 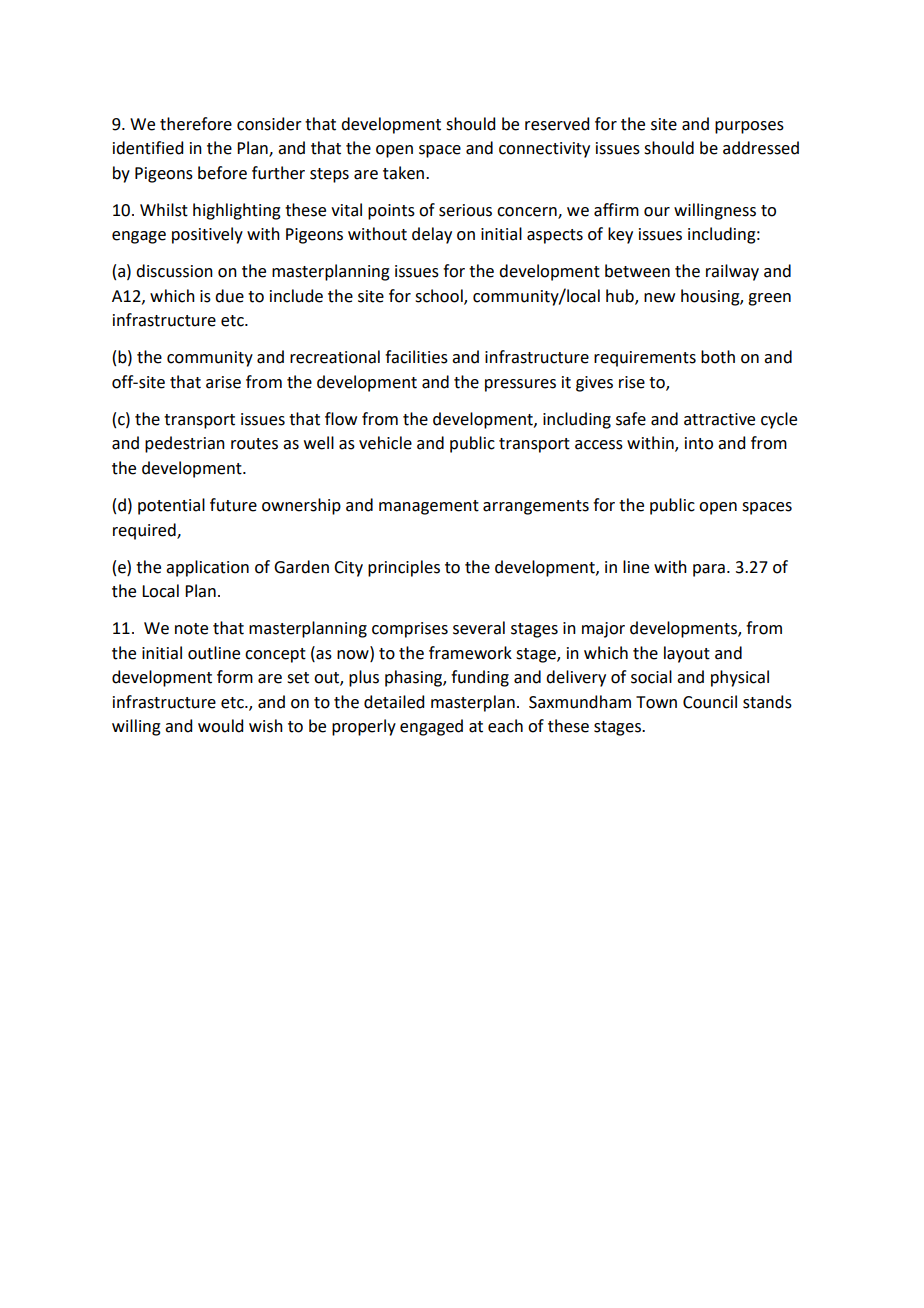 I want to click on vehicle, so click(x=385, y=443).
